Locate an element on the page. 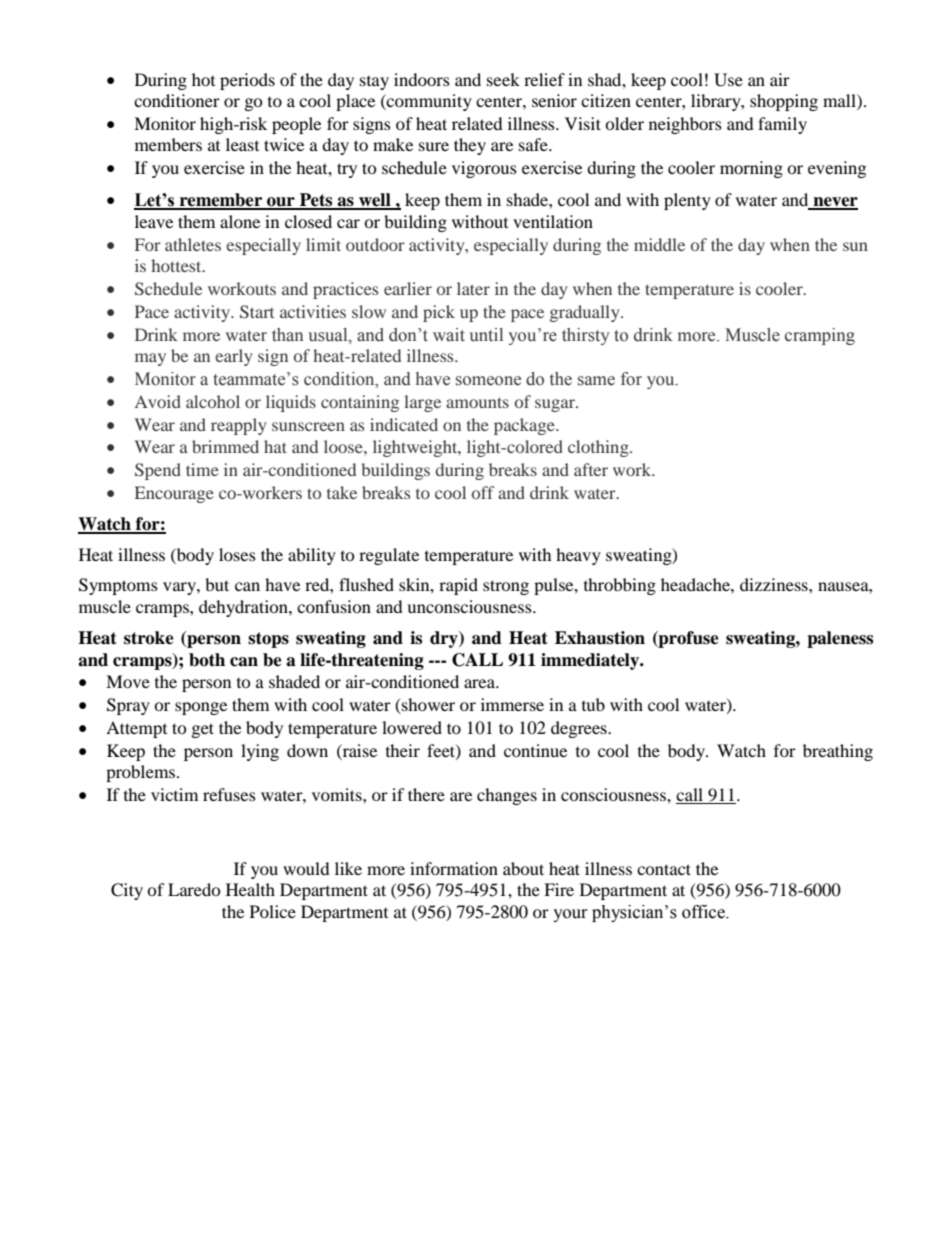 This page has height=1233, width=952. Laredo is located at coordinates (194, 889).
